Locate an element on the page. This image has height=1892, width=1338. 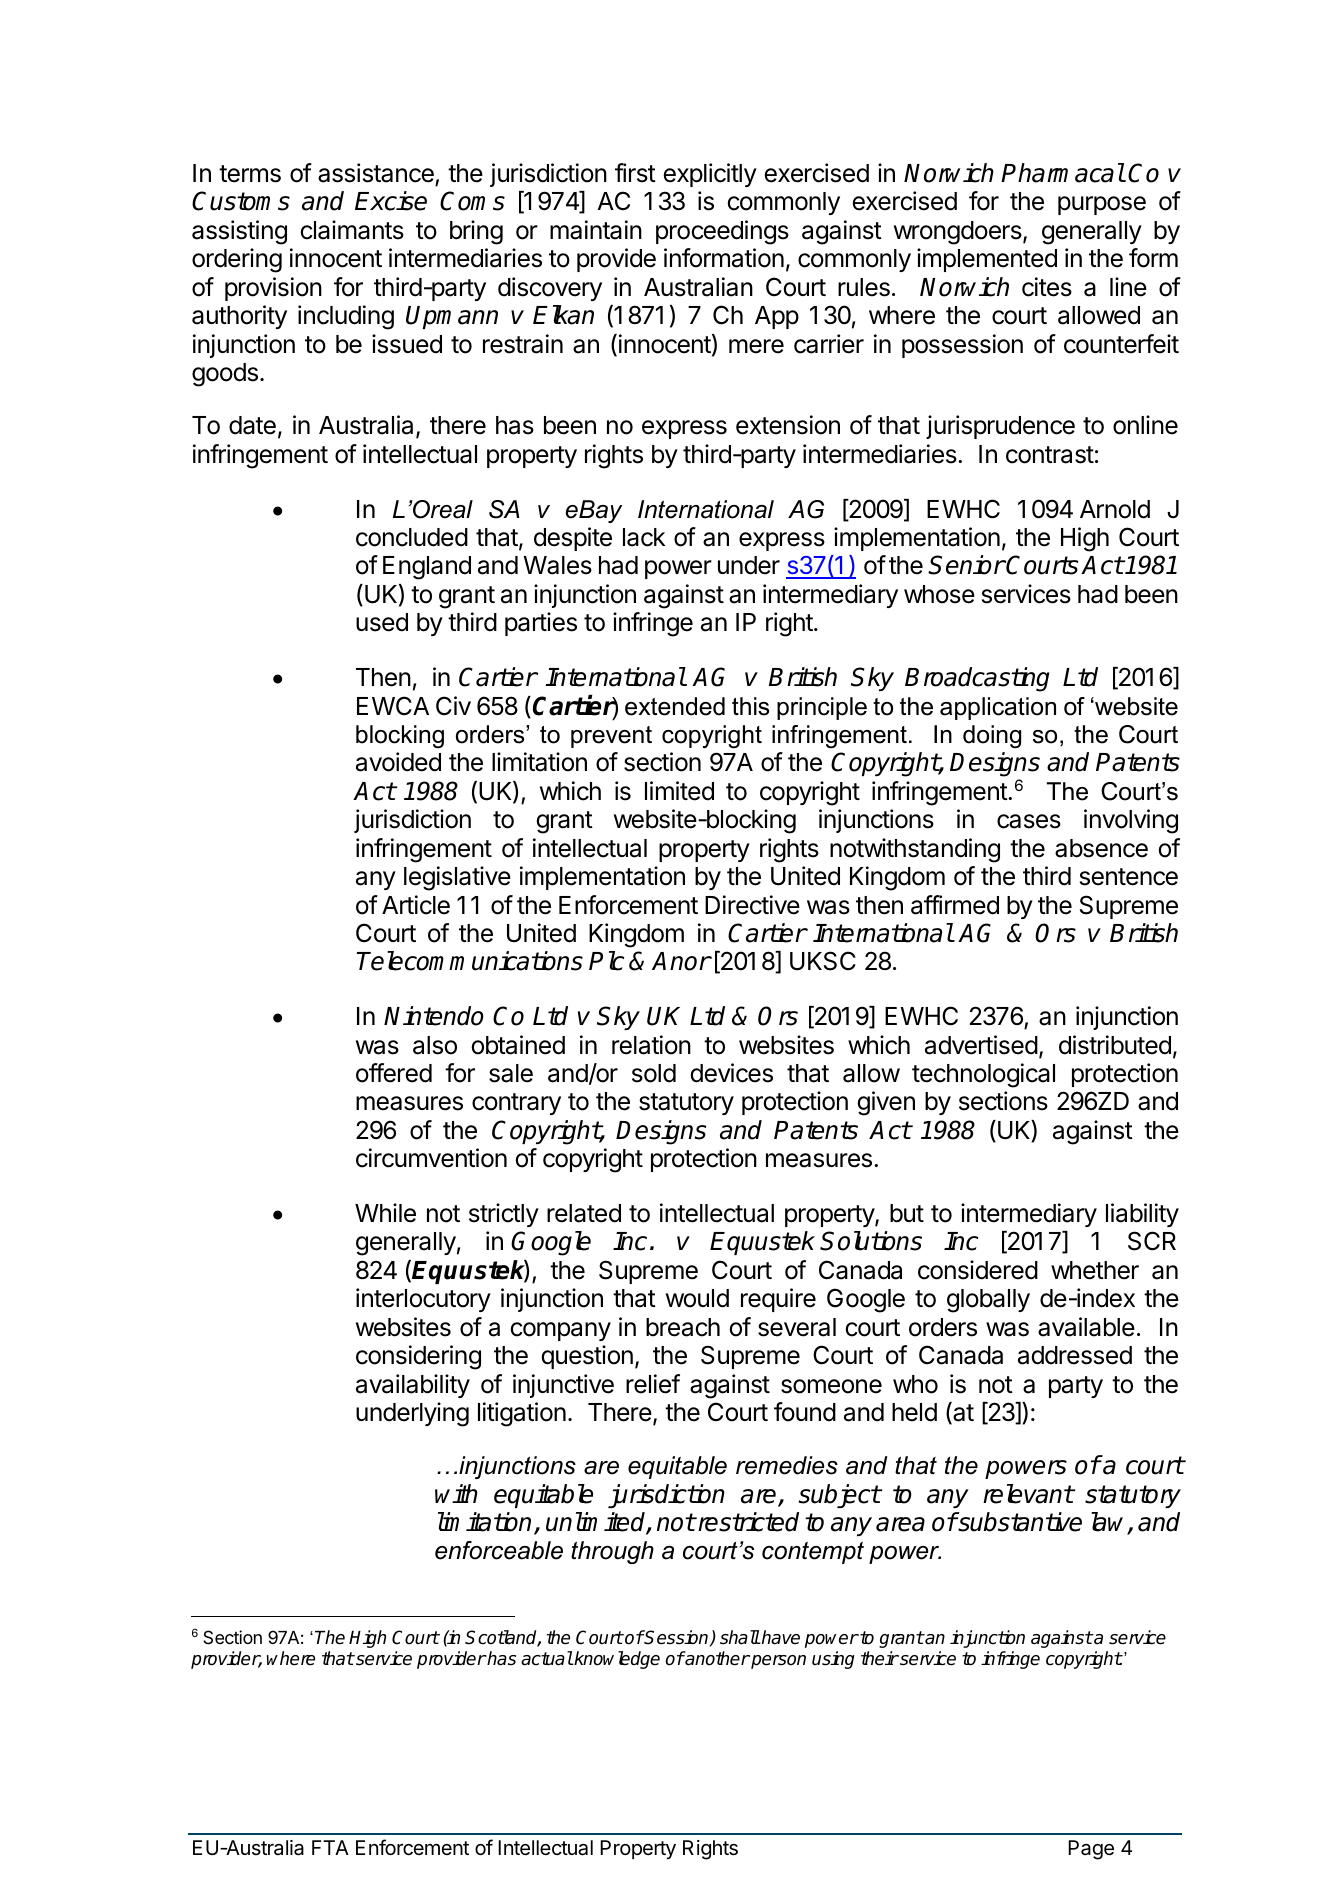
proceedings is located at coordinates (722, 232).
